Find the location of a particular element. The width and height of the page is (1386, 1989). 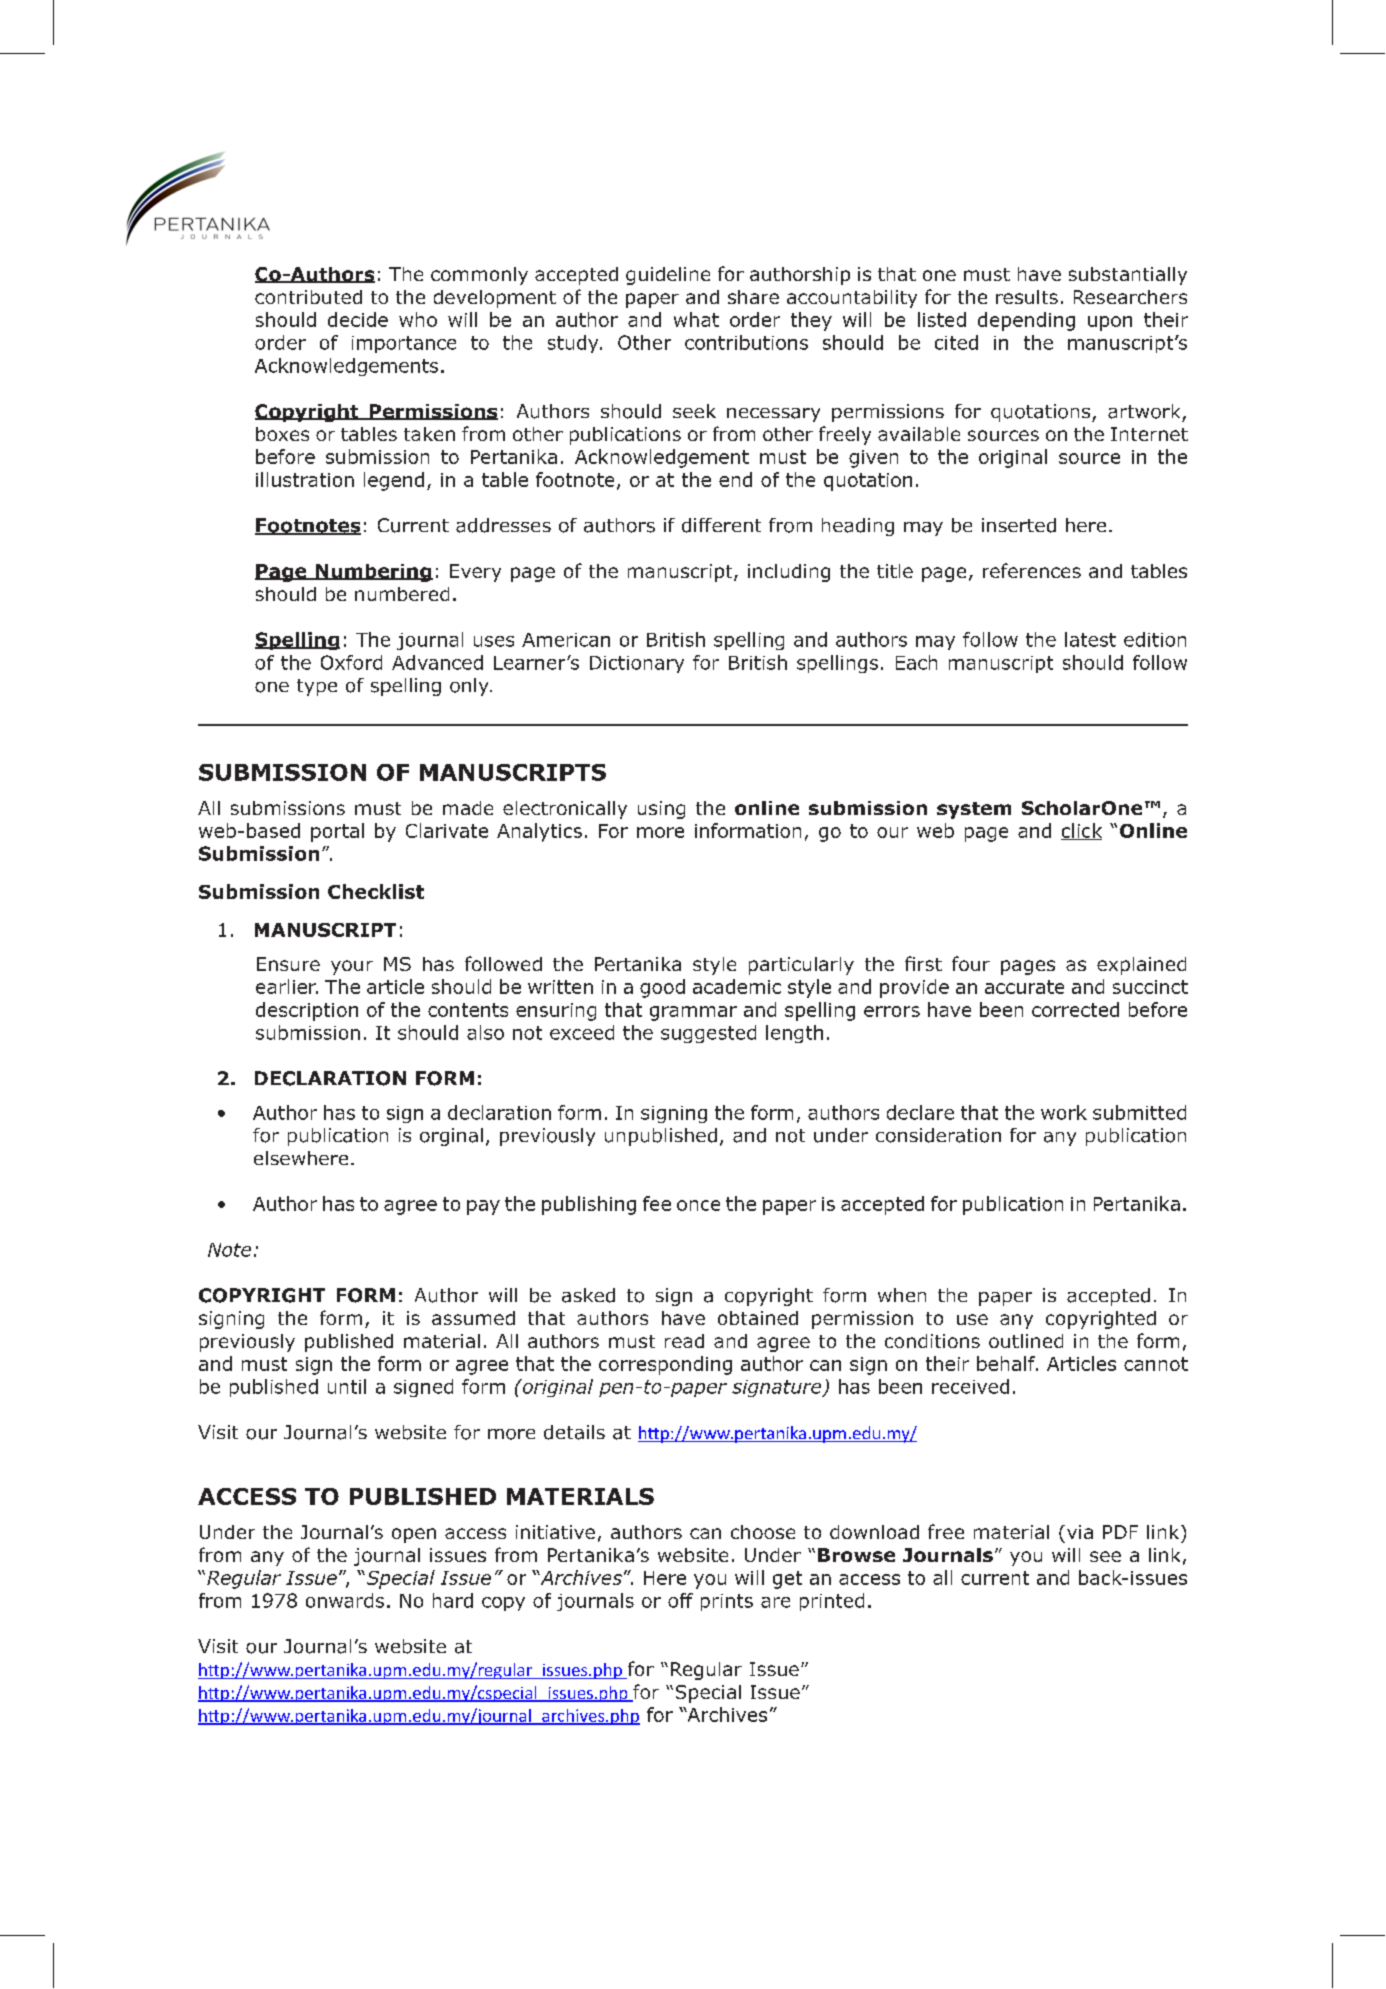

what is located at coordinates (696, 319).
